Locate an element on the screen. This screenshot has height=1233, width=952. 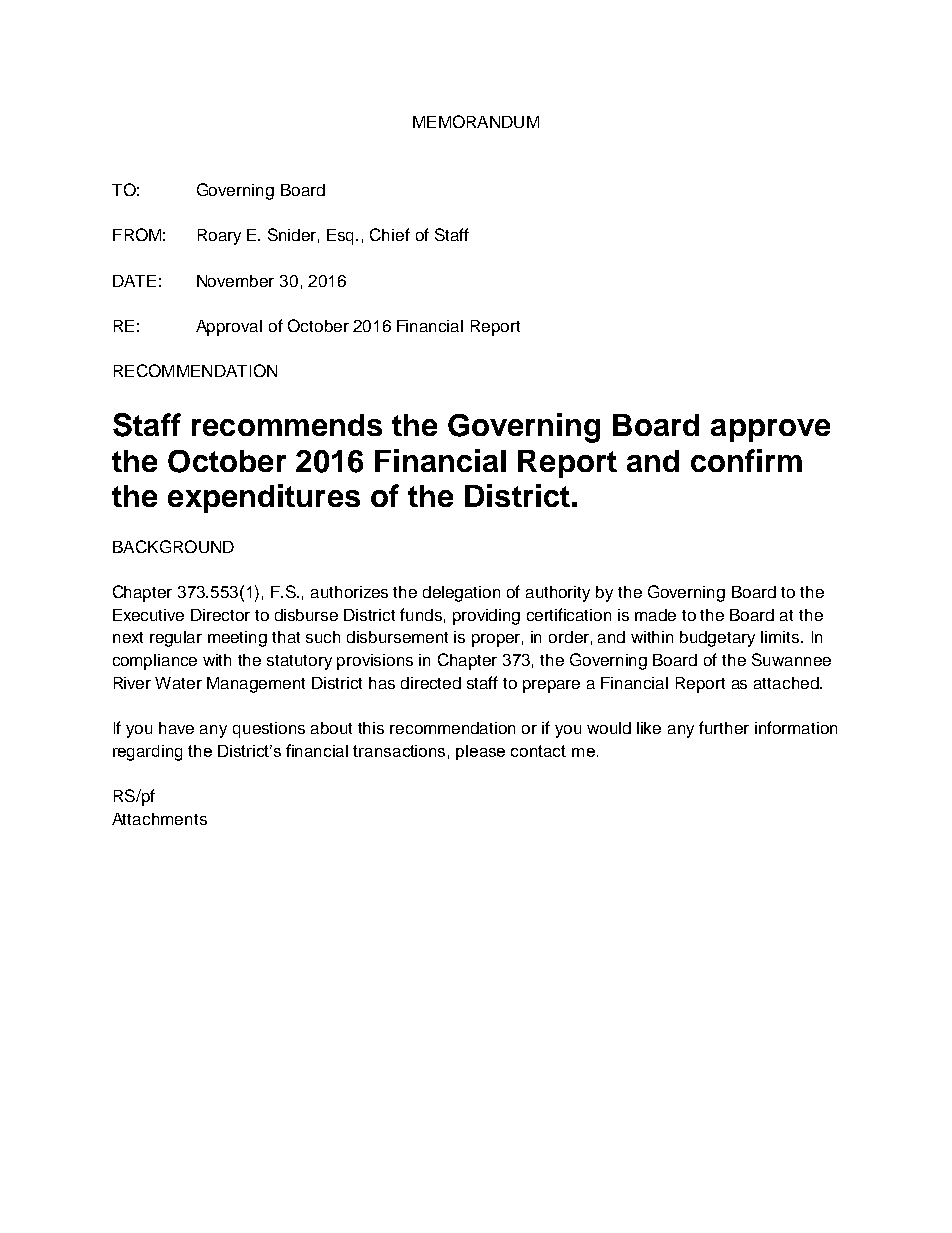
Attachments is located at coordinates (159, 819).
